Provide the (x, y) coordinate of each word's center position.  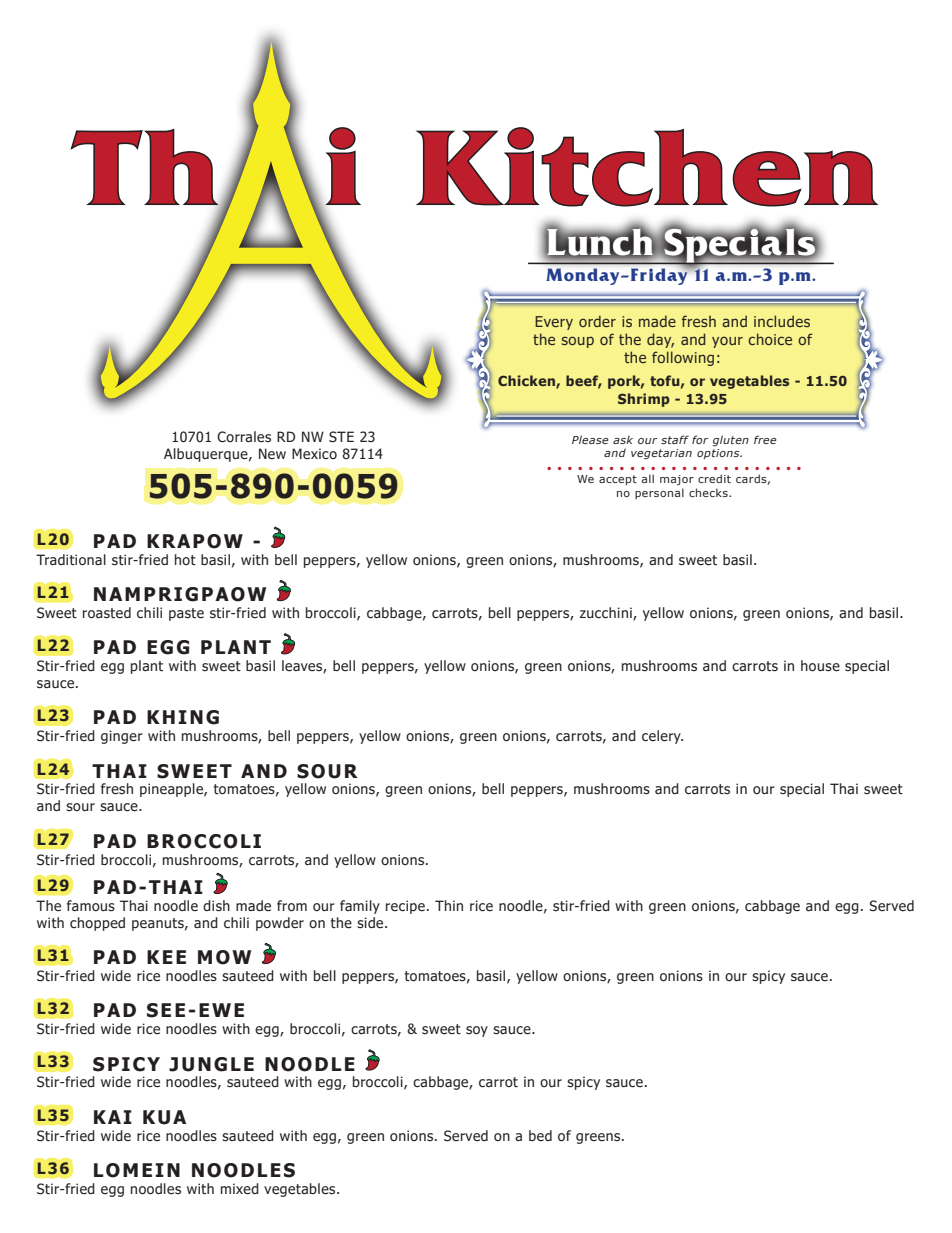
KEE (166, 957)
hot (185, 559)
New (272, 453)
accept (618, 480)
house (820, 666)
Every (554, 323)
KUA (164, 1117)
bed (540, 1135)
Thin (449, 905)
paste (186, 614)
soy (477, 1031)
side (371, 923)
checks (709, 492)
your (727, 342)
